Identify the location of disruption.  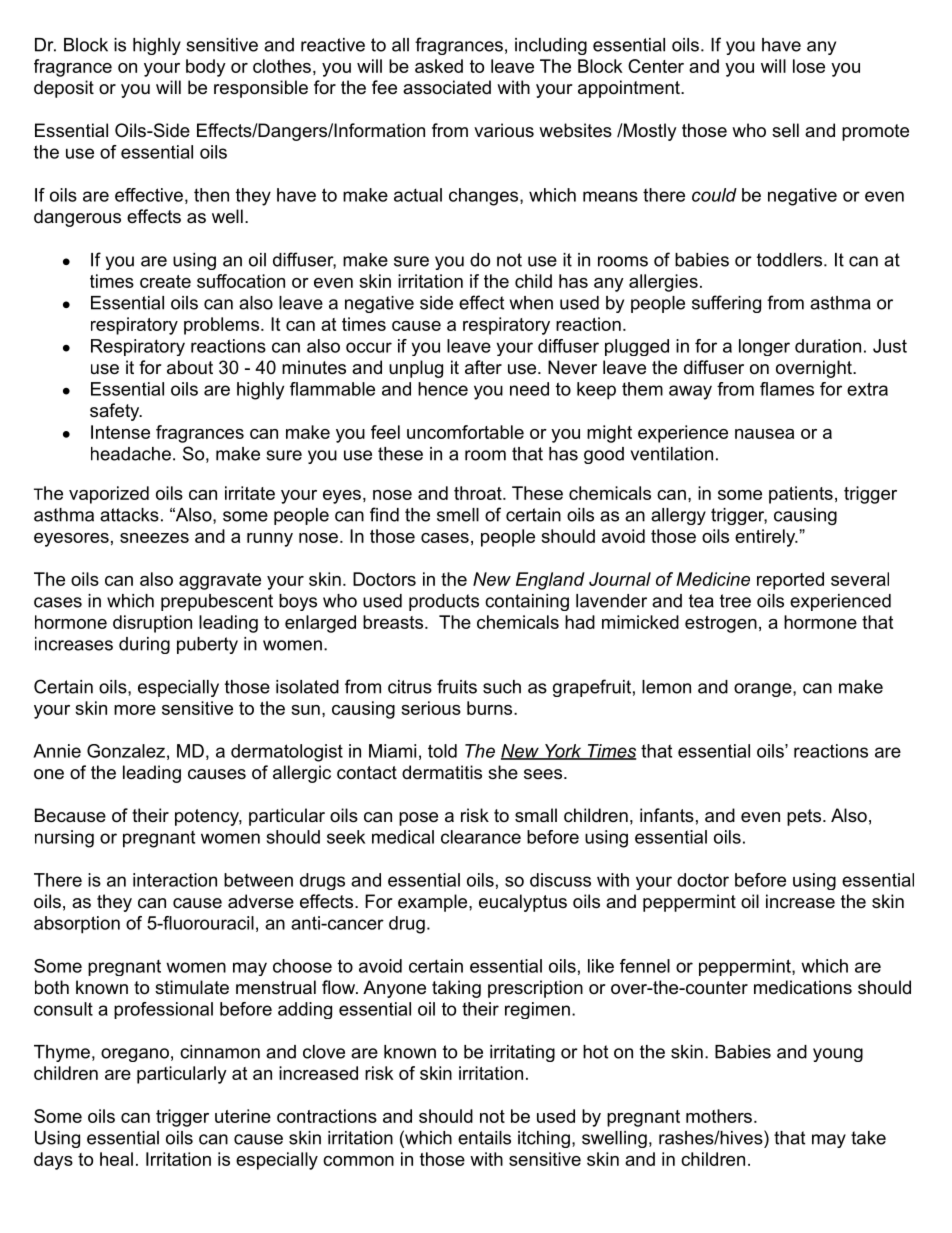
(152, 624).
